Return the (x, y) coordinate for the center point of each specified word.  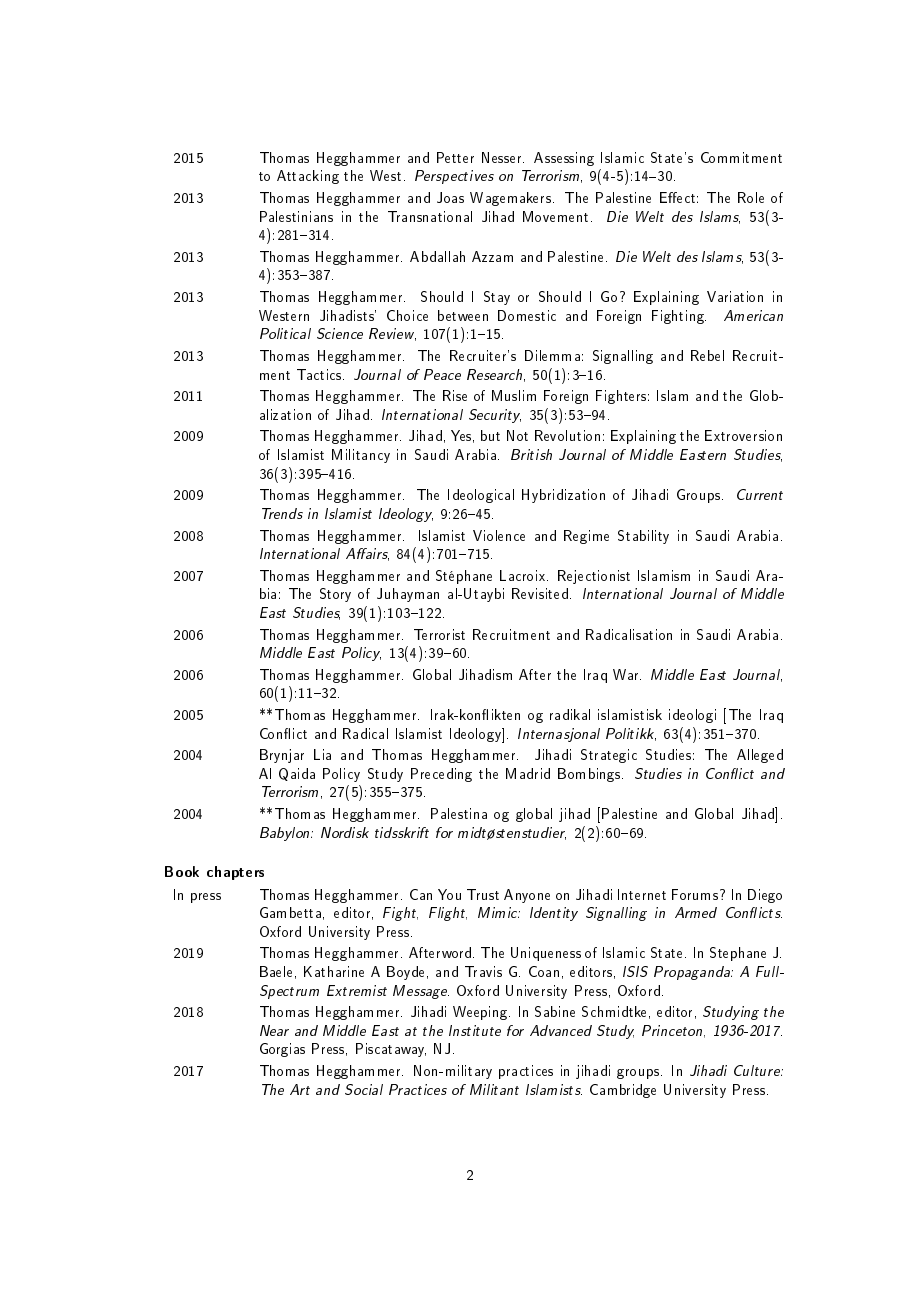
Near (274, 1030)
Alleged (760, 756)
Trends (282, 513)
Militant (494, 1089)
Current (760, 494)
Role (751, 197)
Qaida (297, 774)
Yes (462, 436)
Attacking (308, 177)
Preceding (441, 775)
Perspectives (454, 177)
